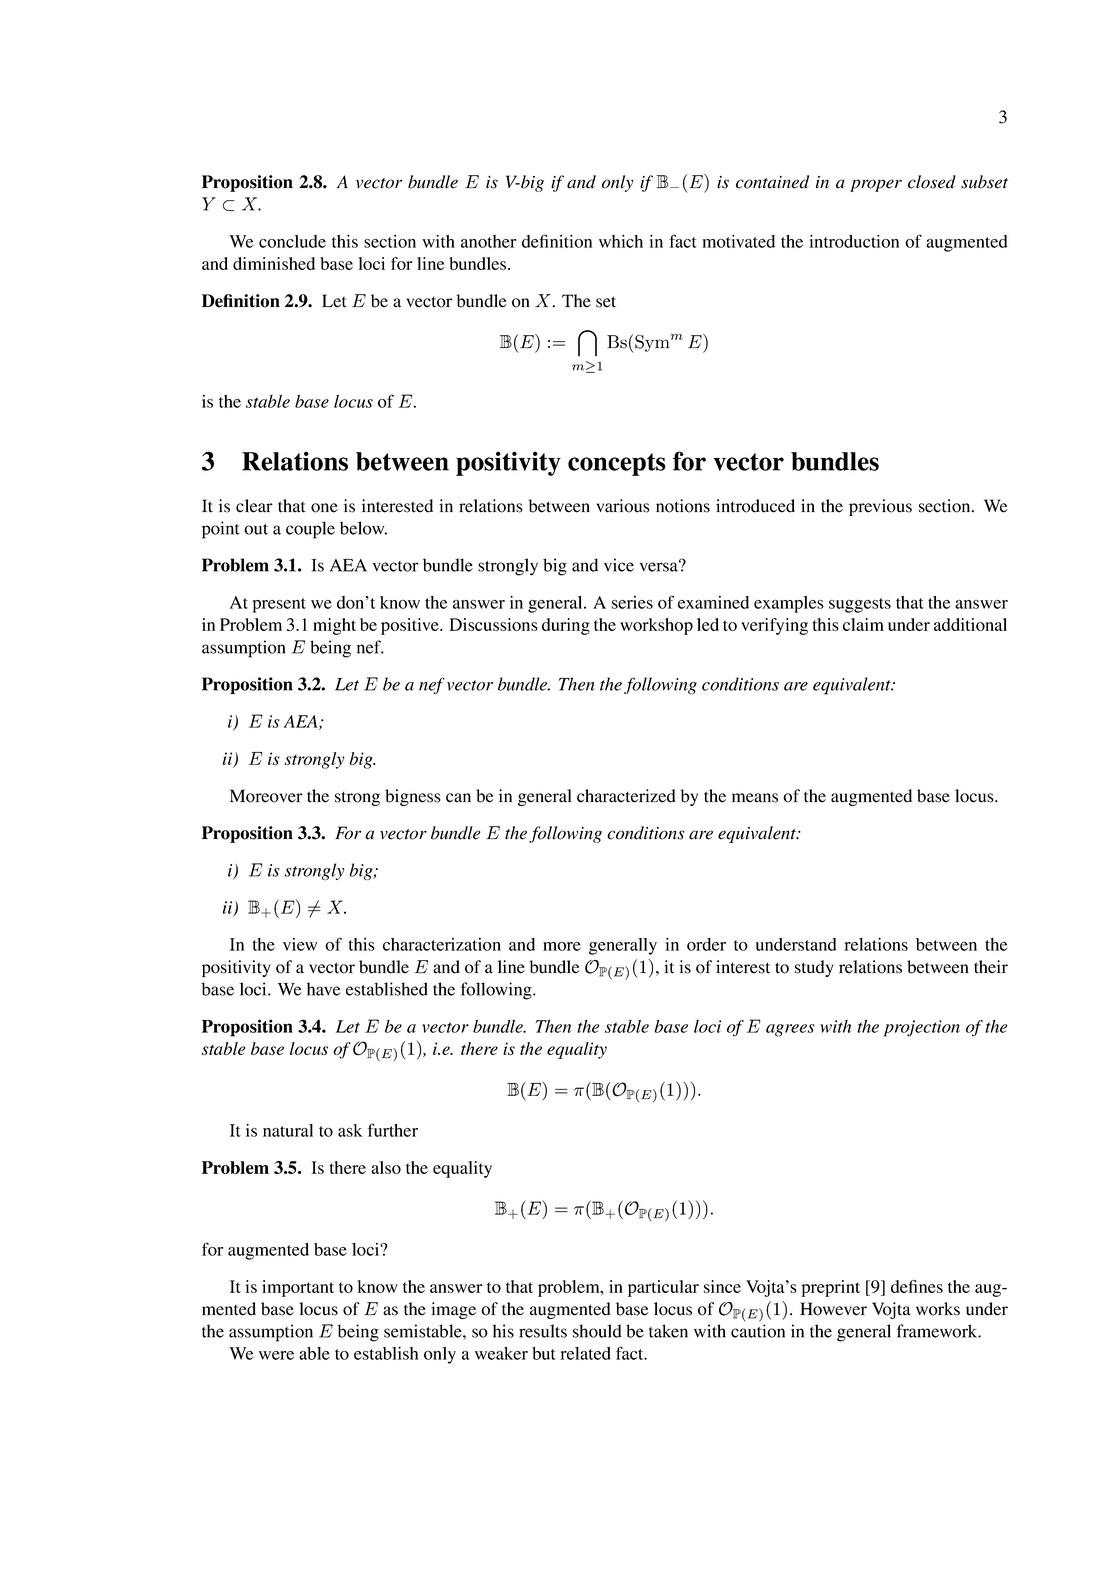  I want to click on previous, so click(880, 507).
